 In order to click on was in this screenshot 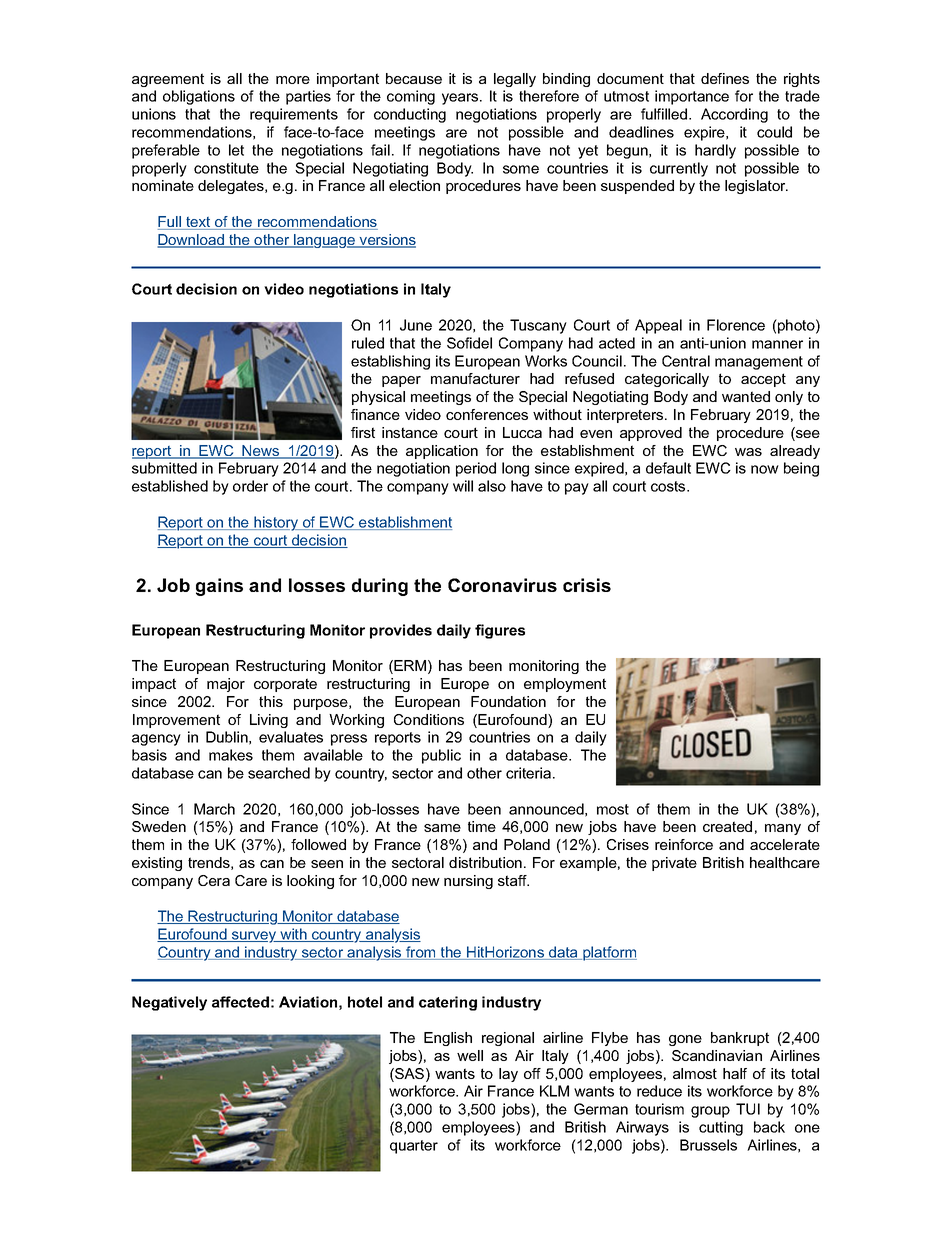, I will do `click(748, 452)`.
